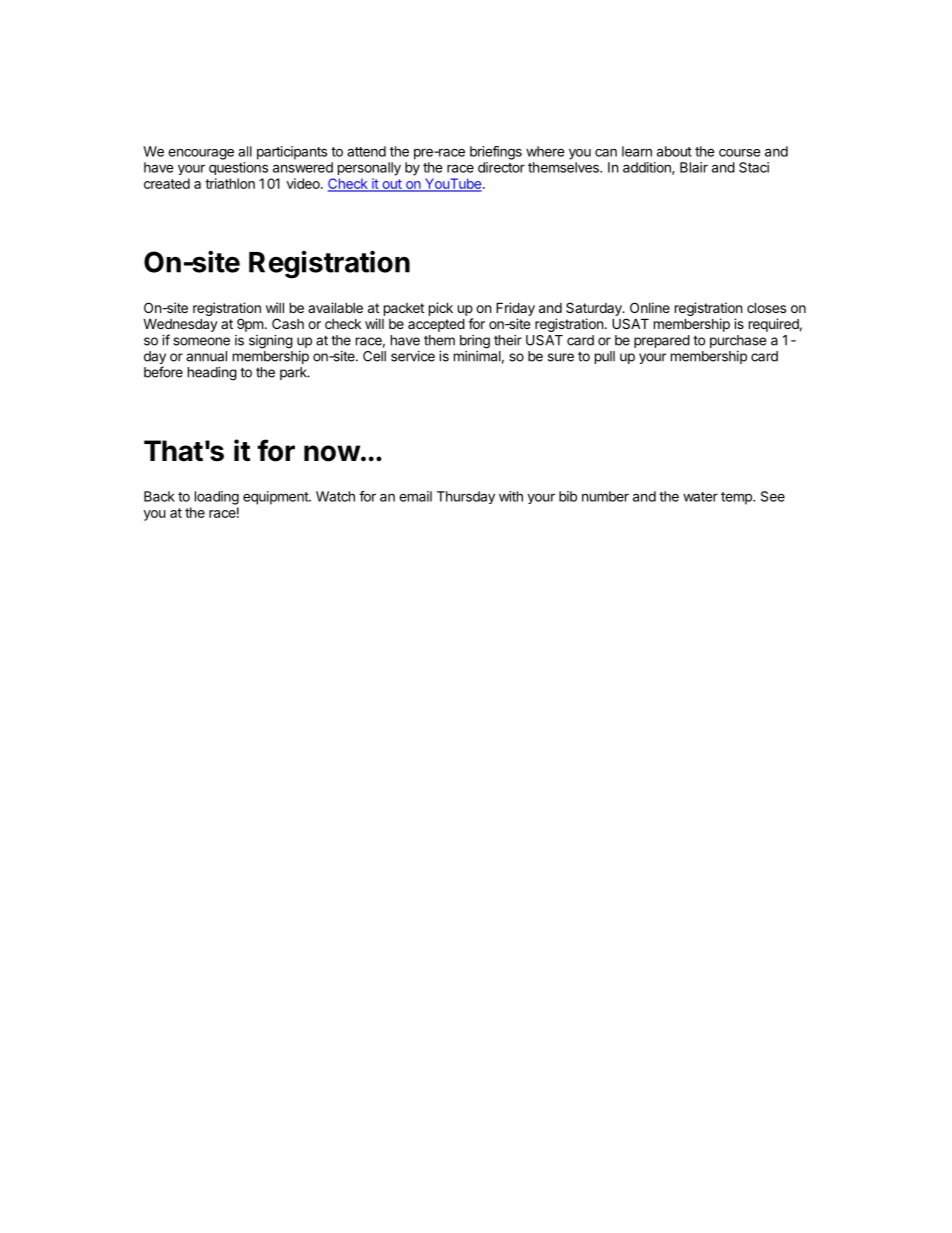 This screenshot has height=1233, width=952. I want to click on director, so click(501, 167).
